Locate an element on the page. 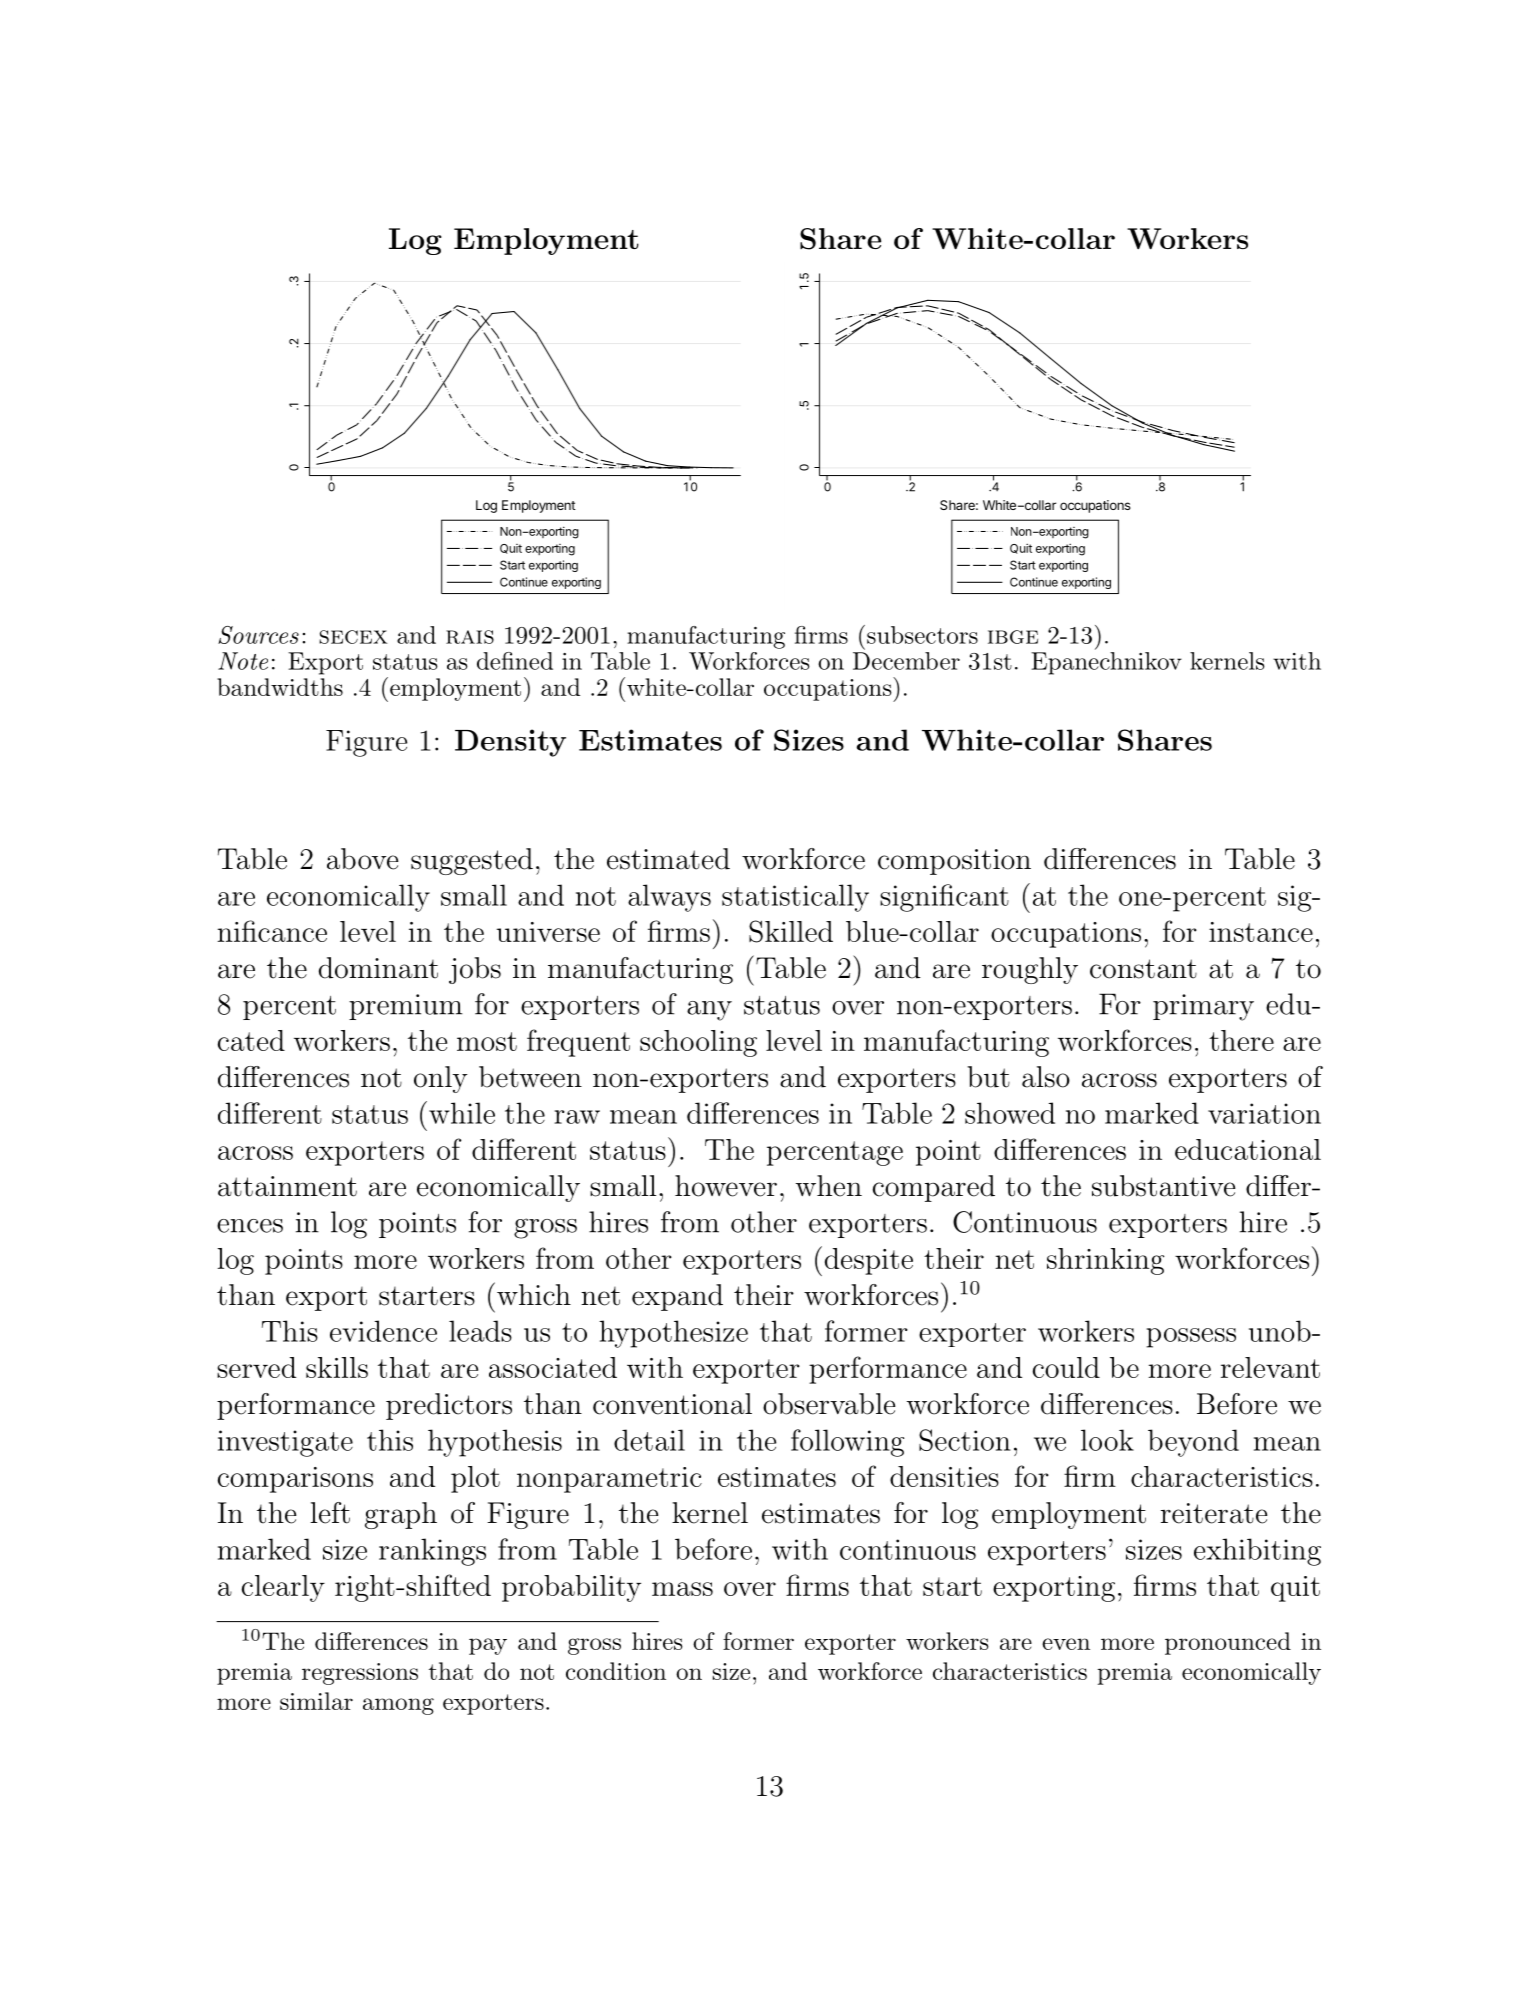 The width and height of the document is (1539, 1992). Epanechnikov is located at coordinates (1106, 663).
